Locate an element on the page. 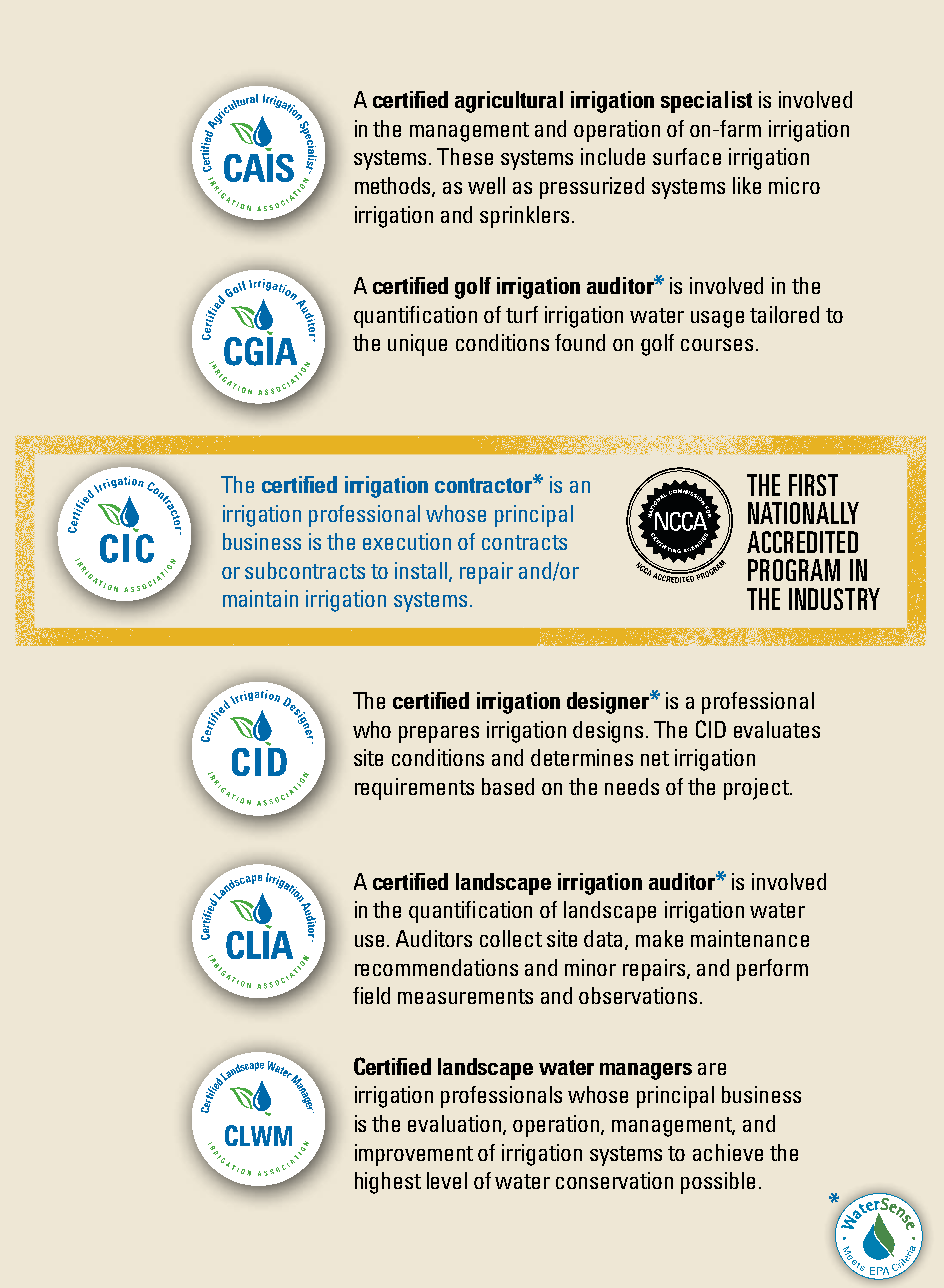 The width and height of the page is (944, 1288). found is located at coordinates (580, 342).
